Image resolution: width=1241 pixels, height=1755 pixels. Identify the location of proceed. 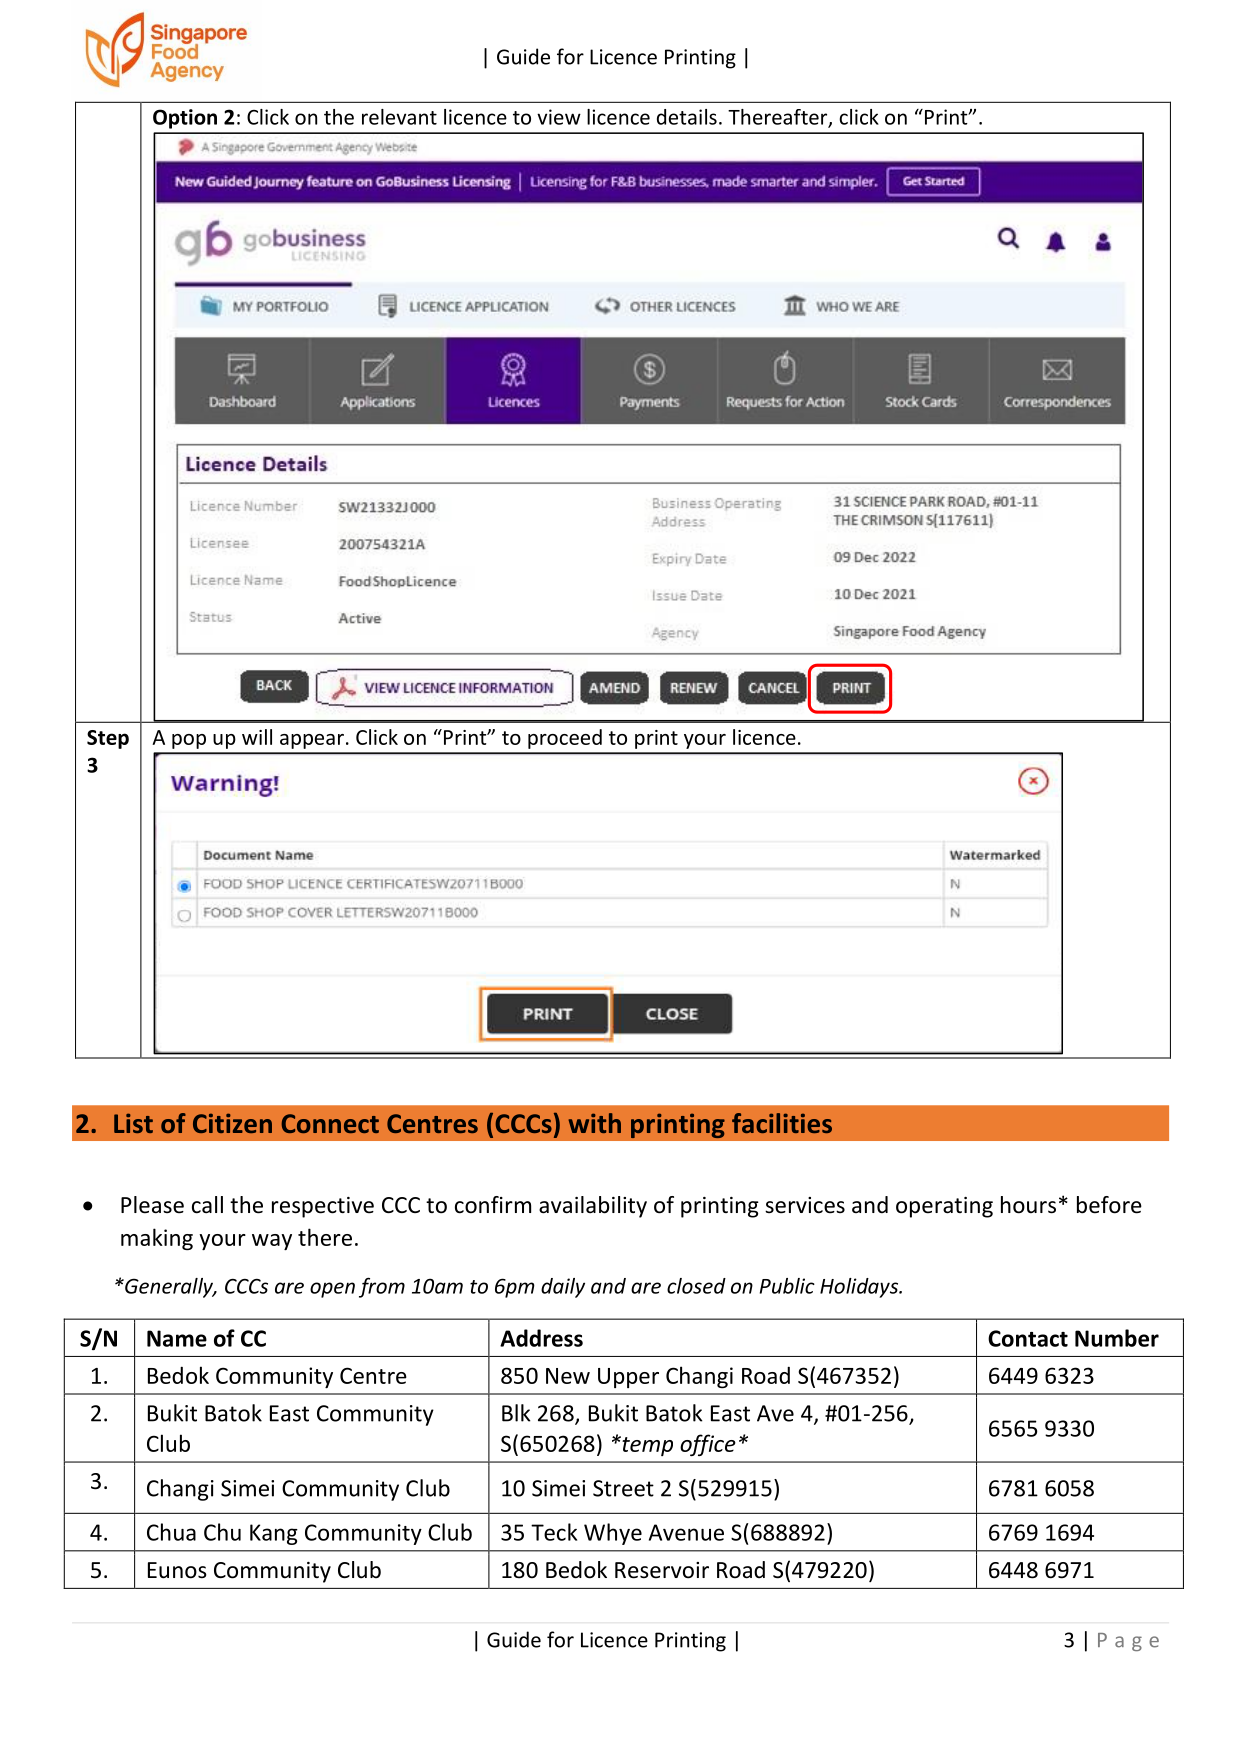
(565, 739).
